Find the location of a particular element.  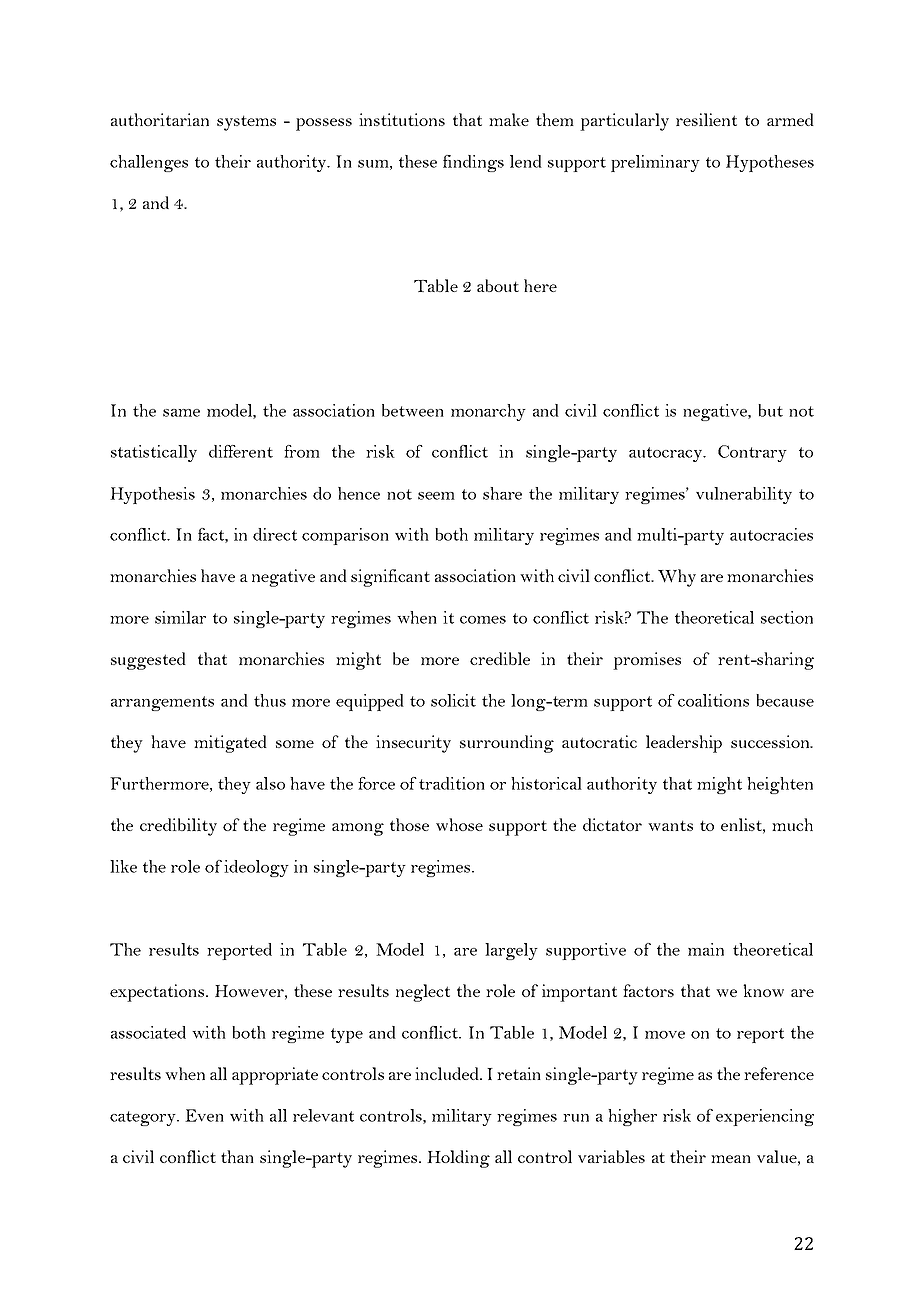

monarchy is located at coordinates (488, 412).
